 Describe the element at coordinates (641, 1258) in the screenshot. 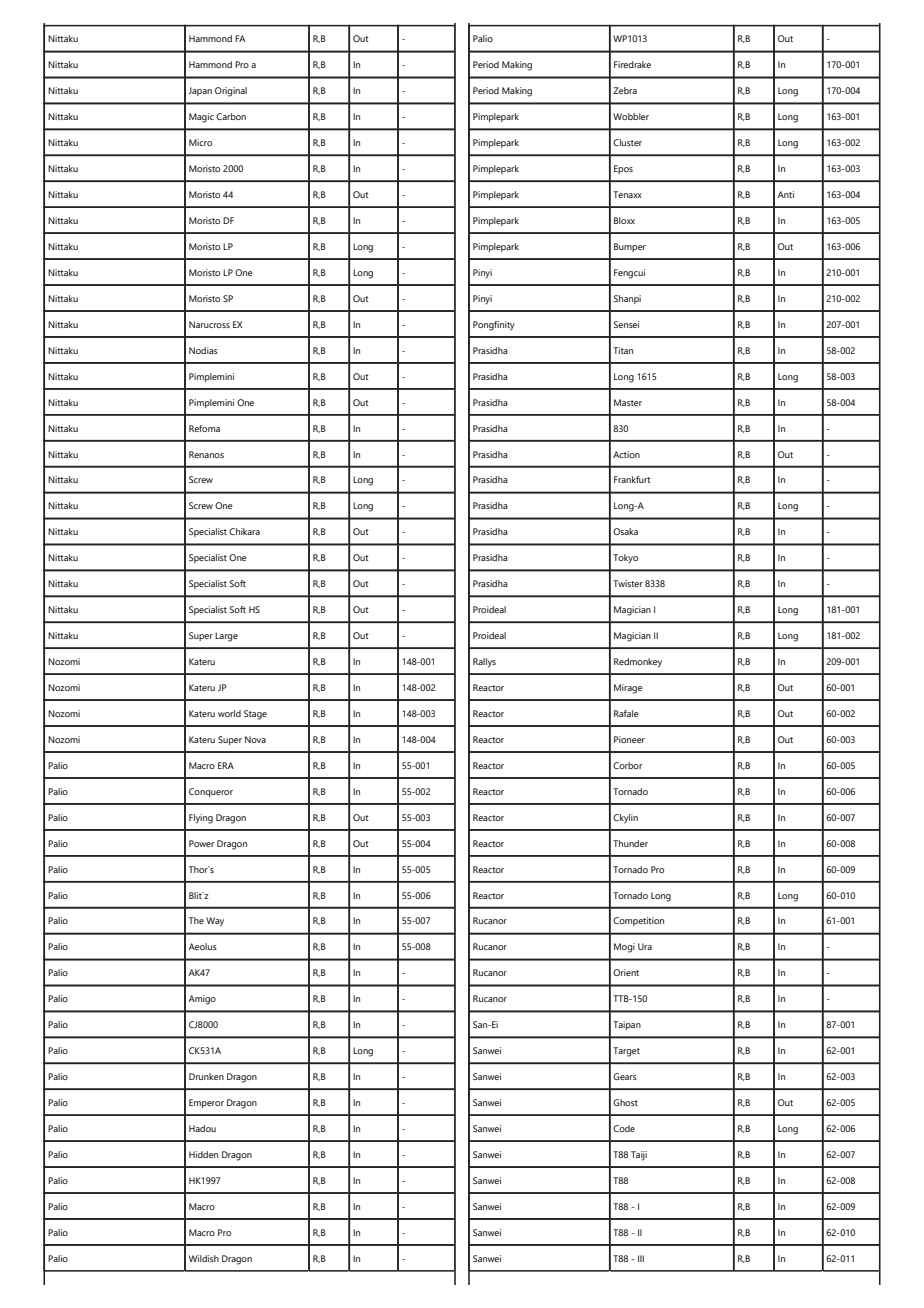

I see `III` at that location.
